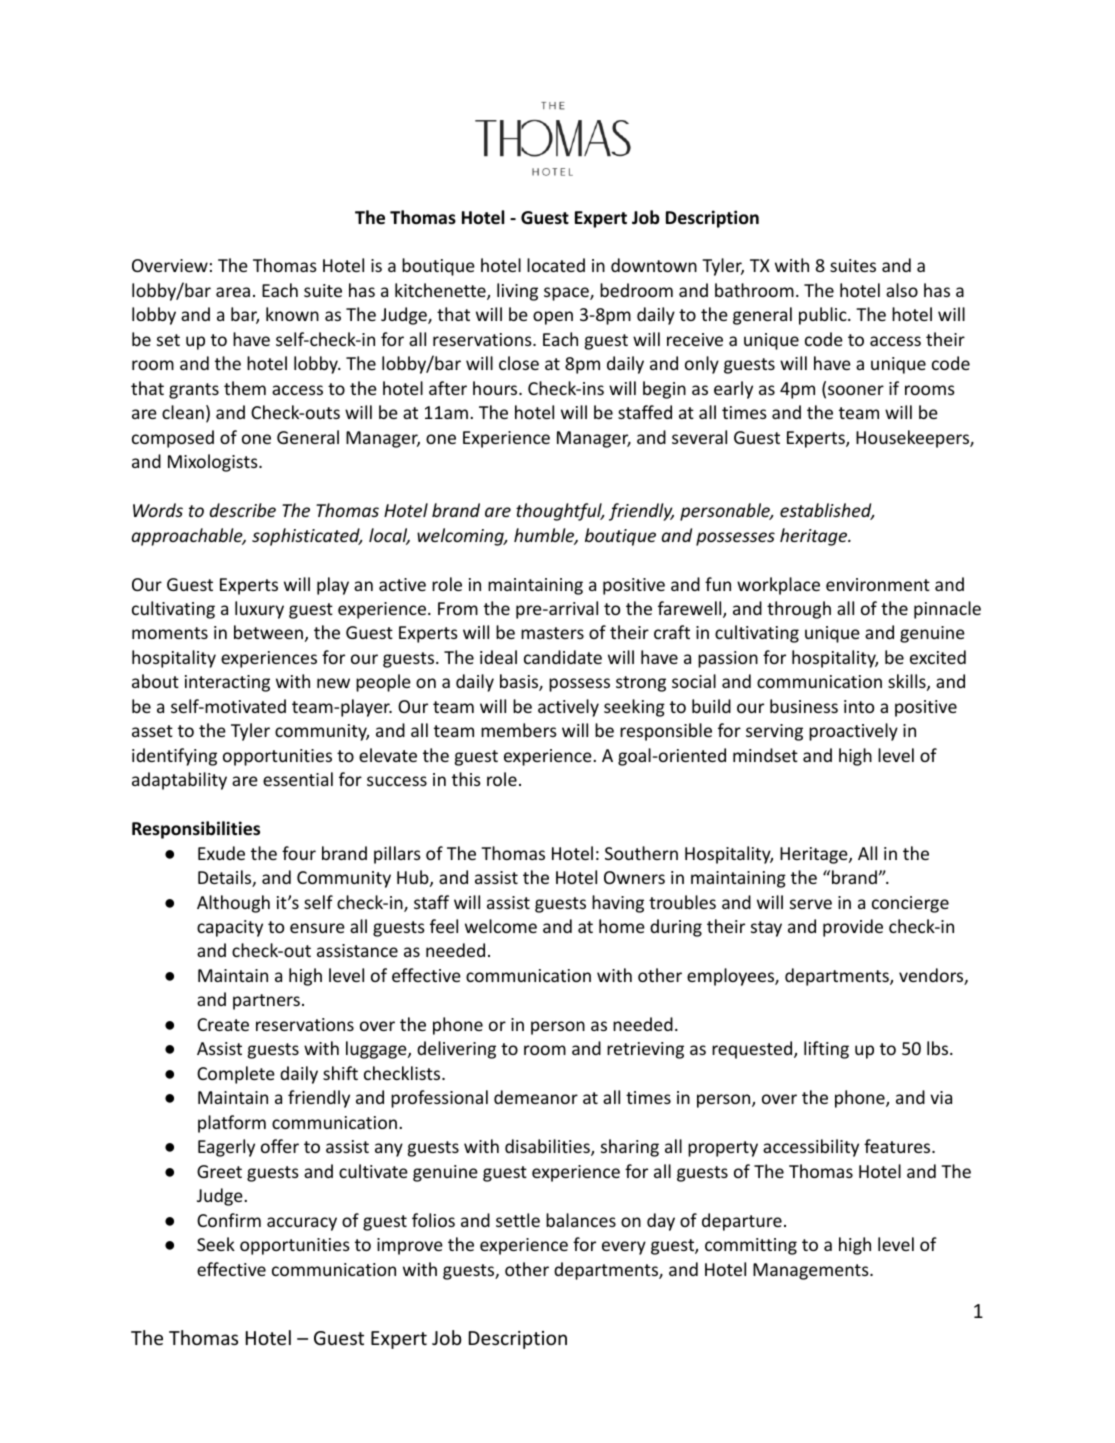  What do you see at coordinates (567, 294) in the screenshot?
I see `space` at bounding box center [567, 294].
